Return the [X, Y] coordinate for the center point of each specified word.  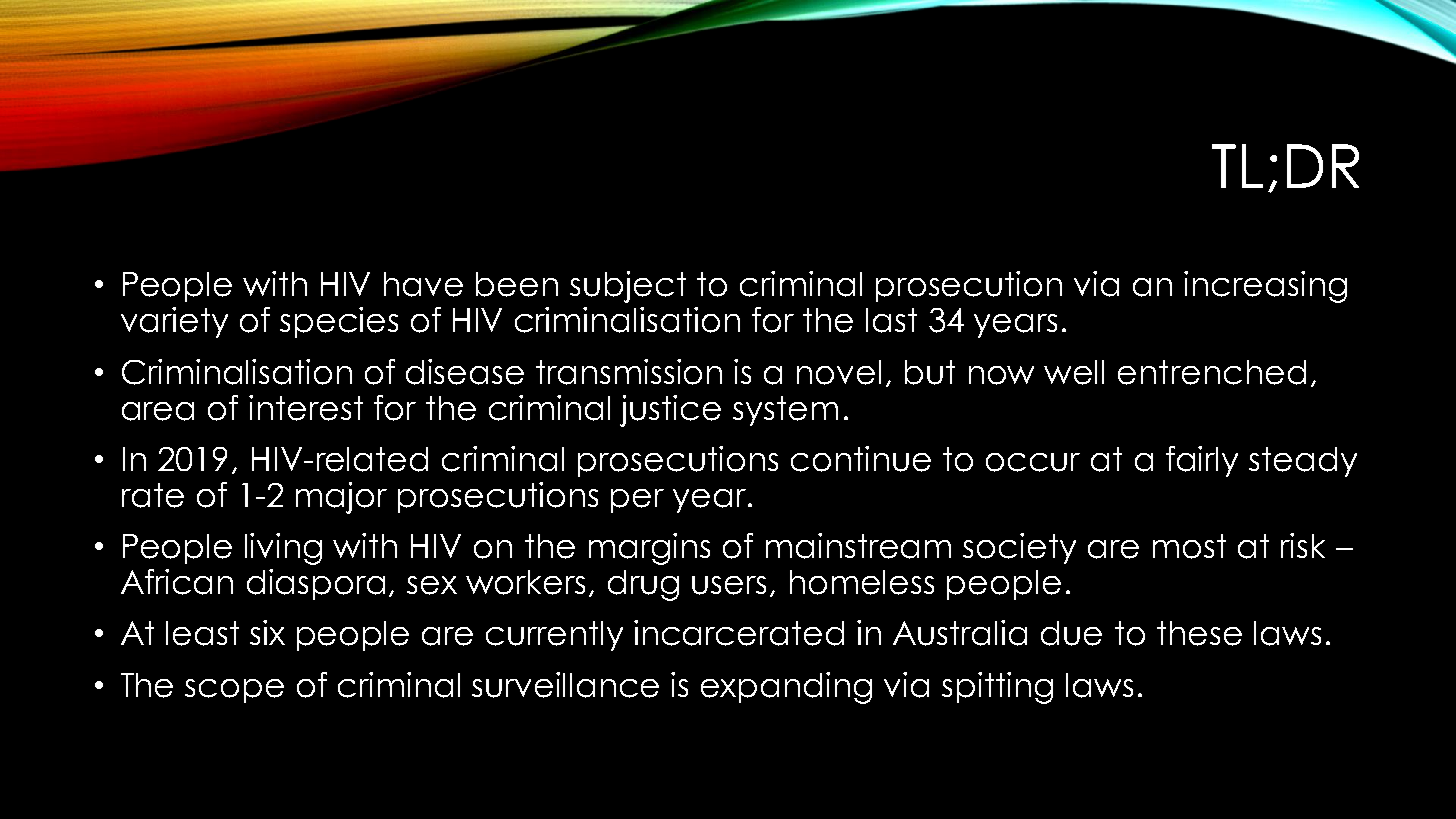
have [423, 284]
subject [628, 287]
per [637, 501]
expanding [786, 688]
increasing [1265, 287]
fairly [1202, 461]
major [341, 498]
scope [234, 691]
